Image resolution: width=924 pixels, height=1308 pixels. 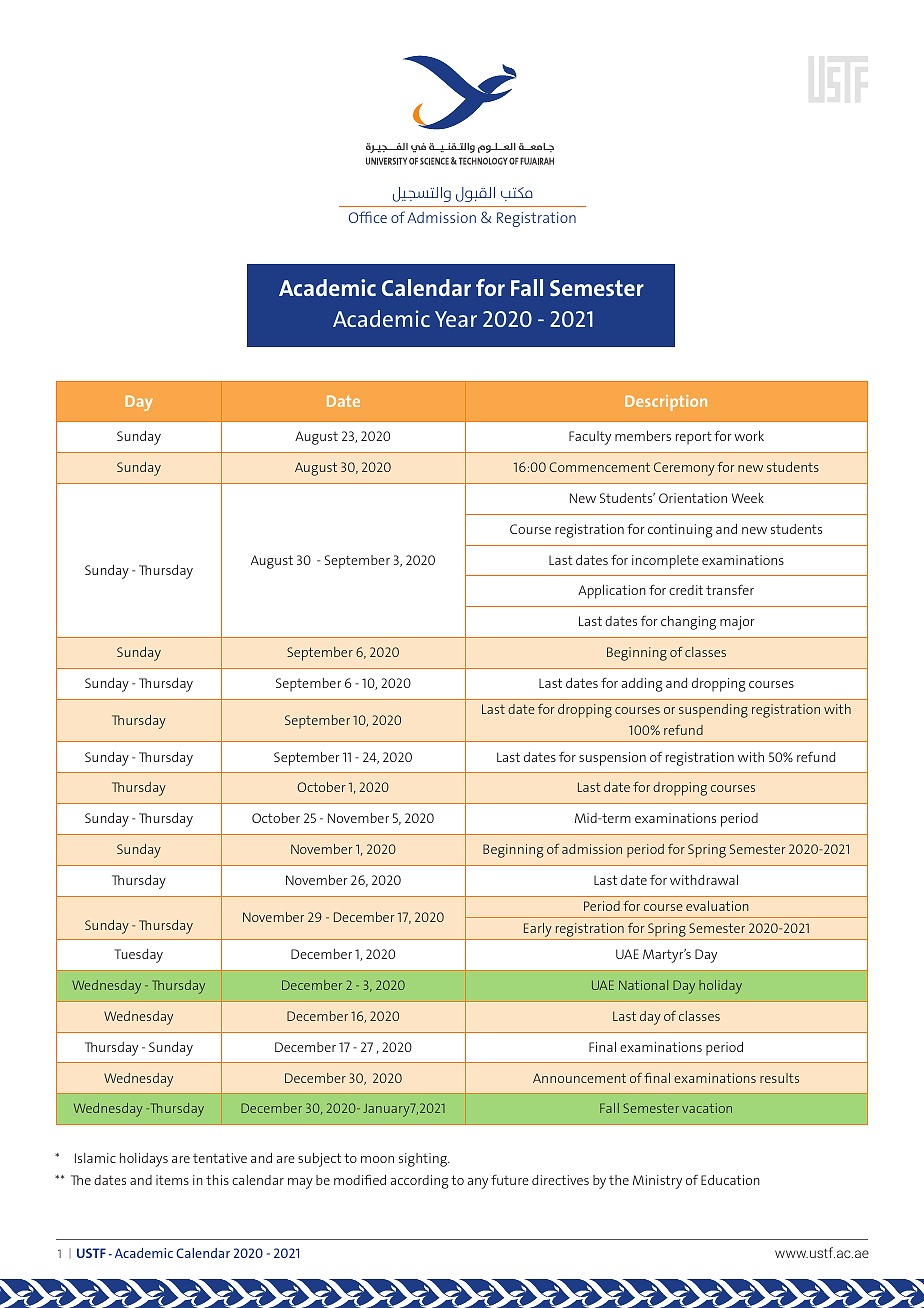 I want to click on Tuesday, so click(x=139, y=956).
